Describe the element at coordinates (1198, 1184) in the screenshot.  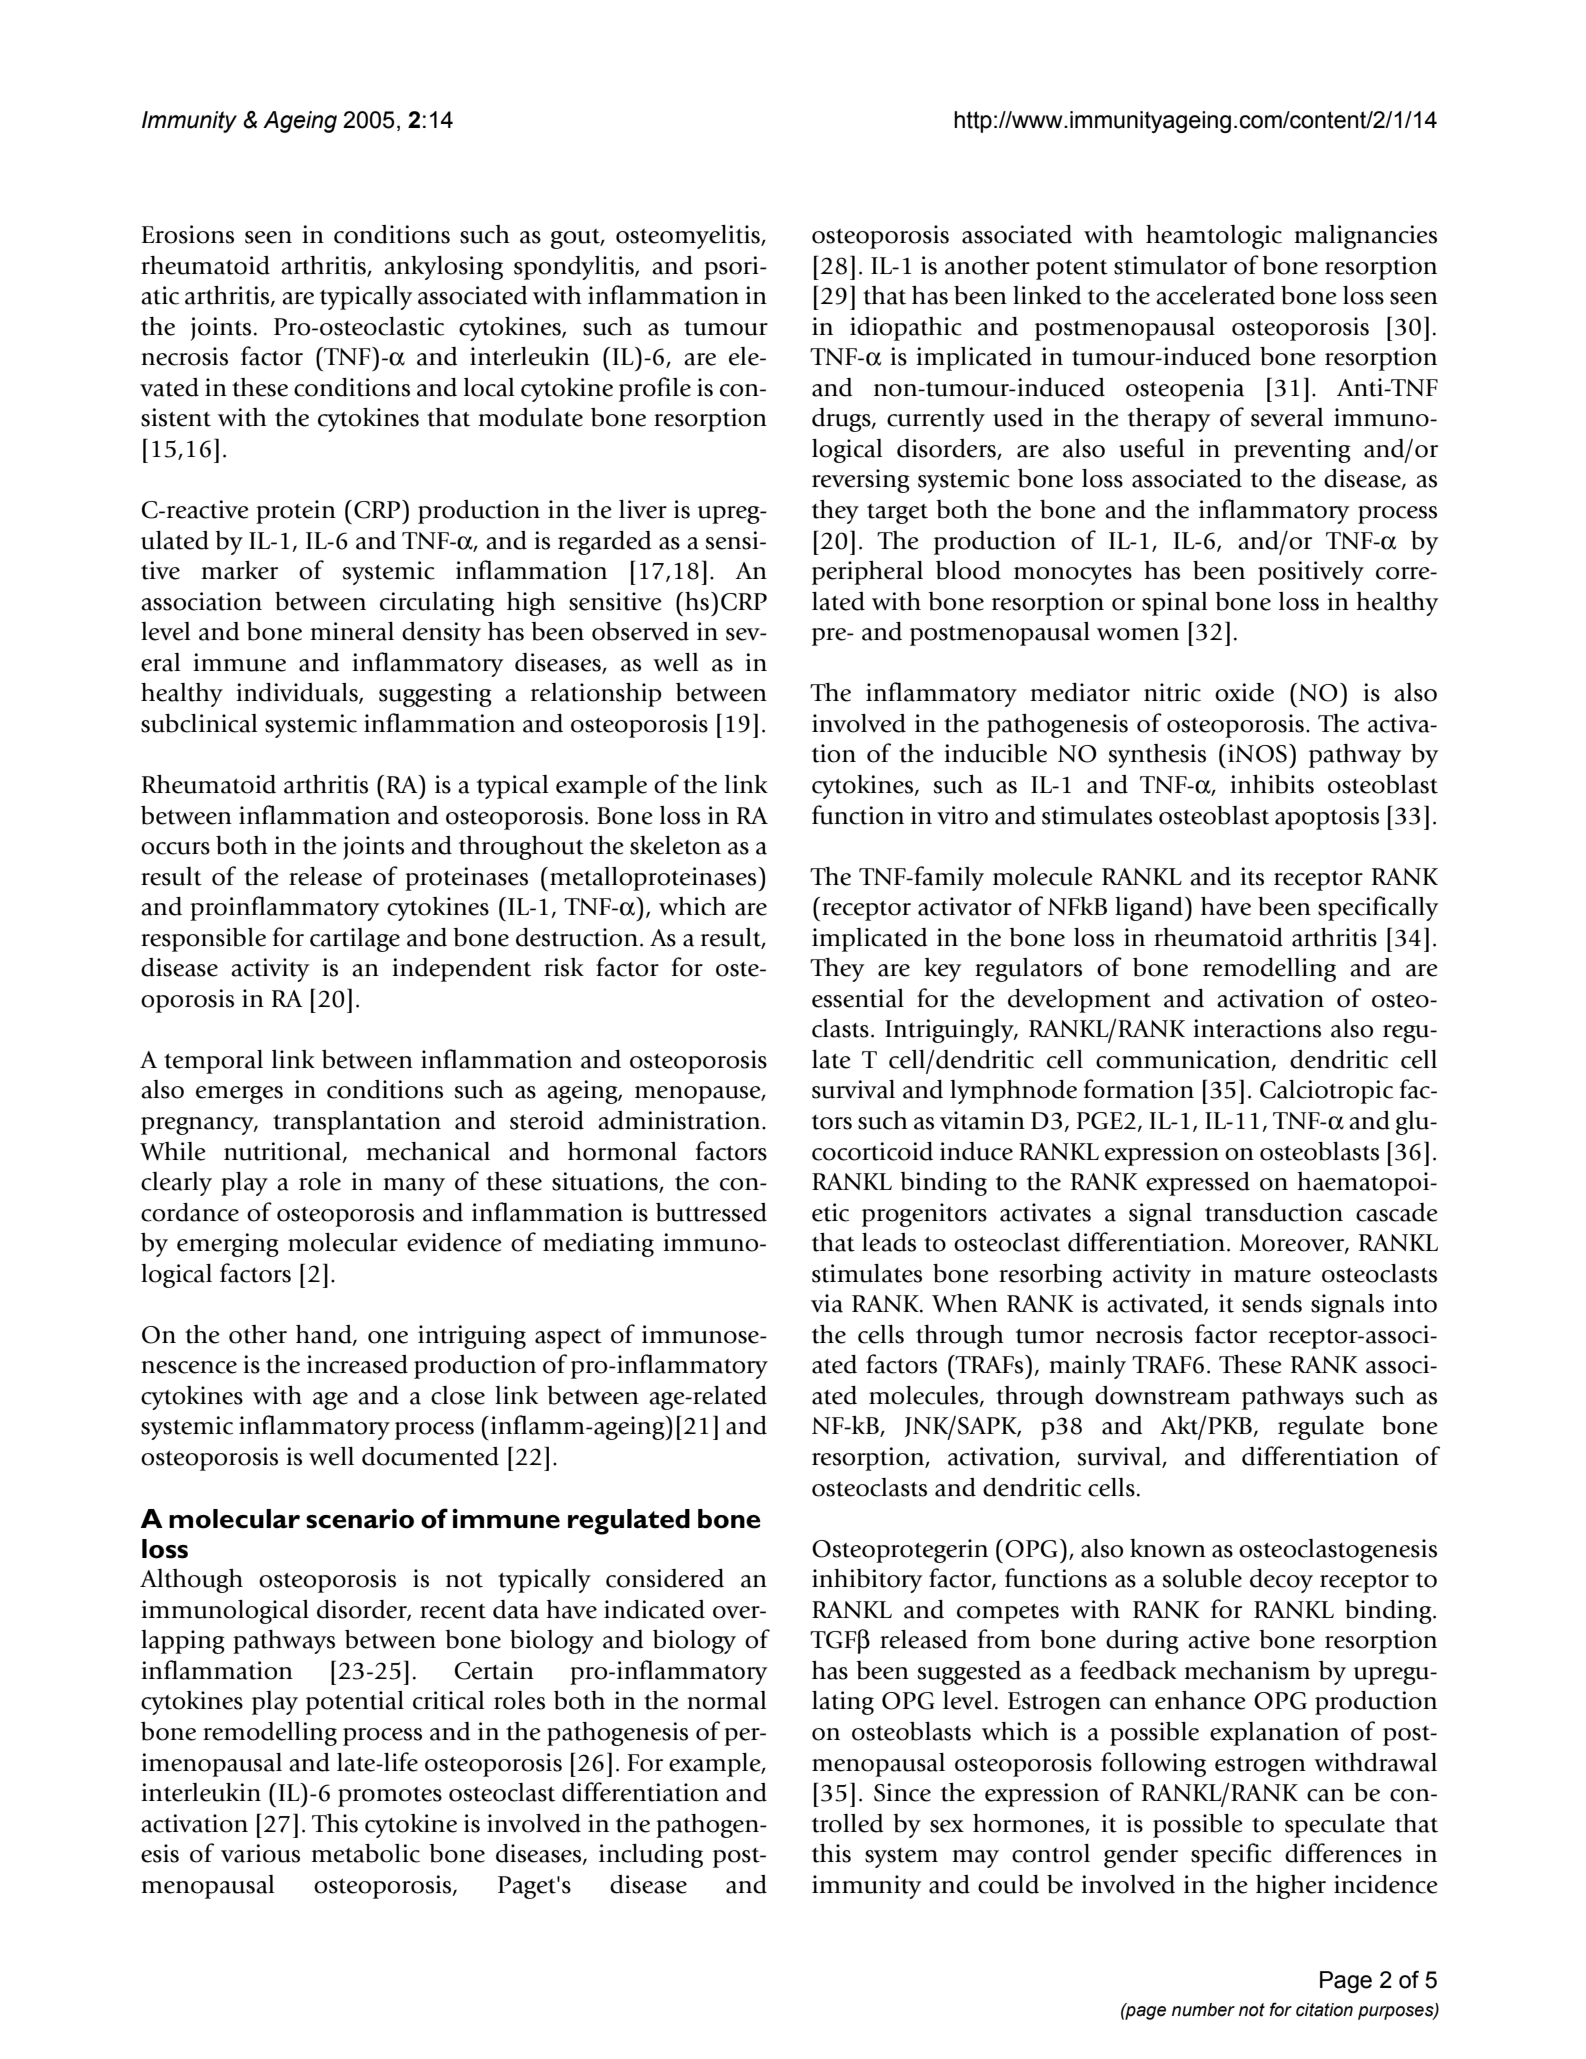
I see `expressed` at that location.
